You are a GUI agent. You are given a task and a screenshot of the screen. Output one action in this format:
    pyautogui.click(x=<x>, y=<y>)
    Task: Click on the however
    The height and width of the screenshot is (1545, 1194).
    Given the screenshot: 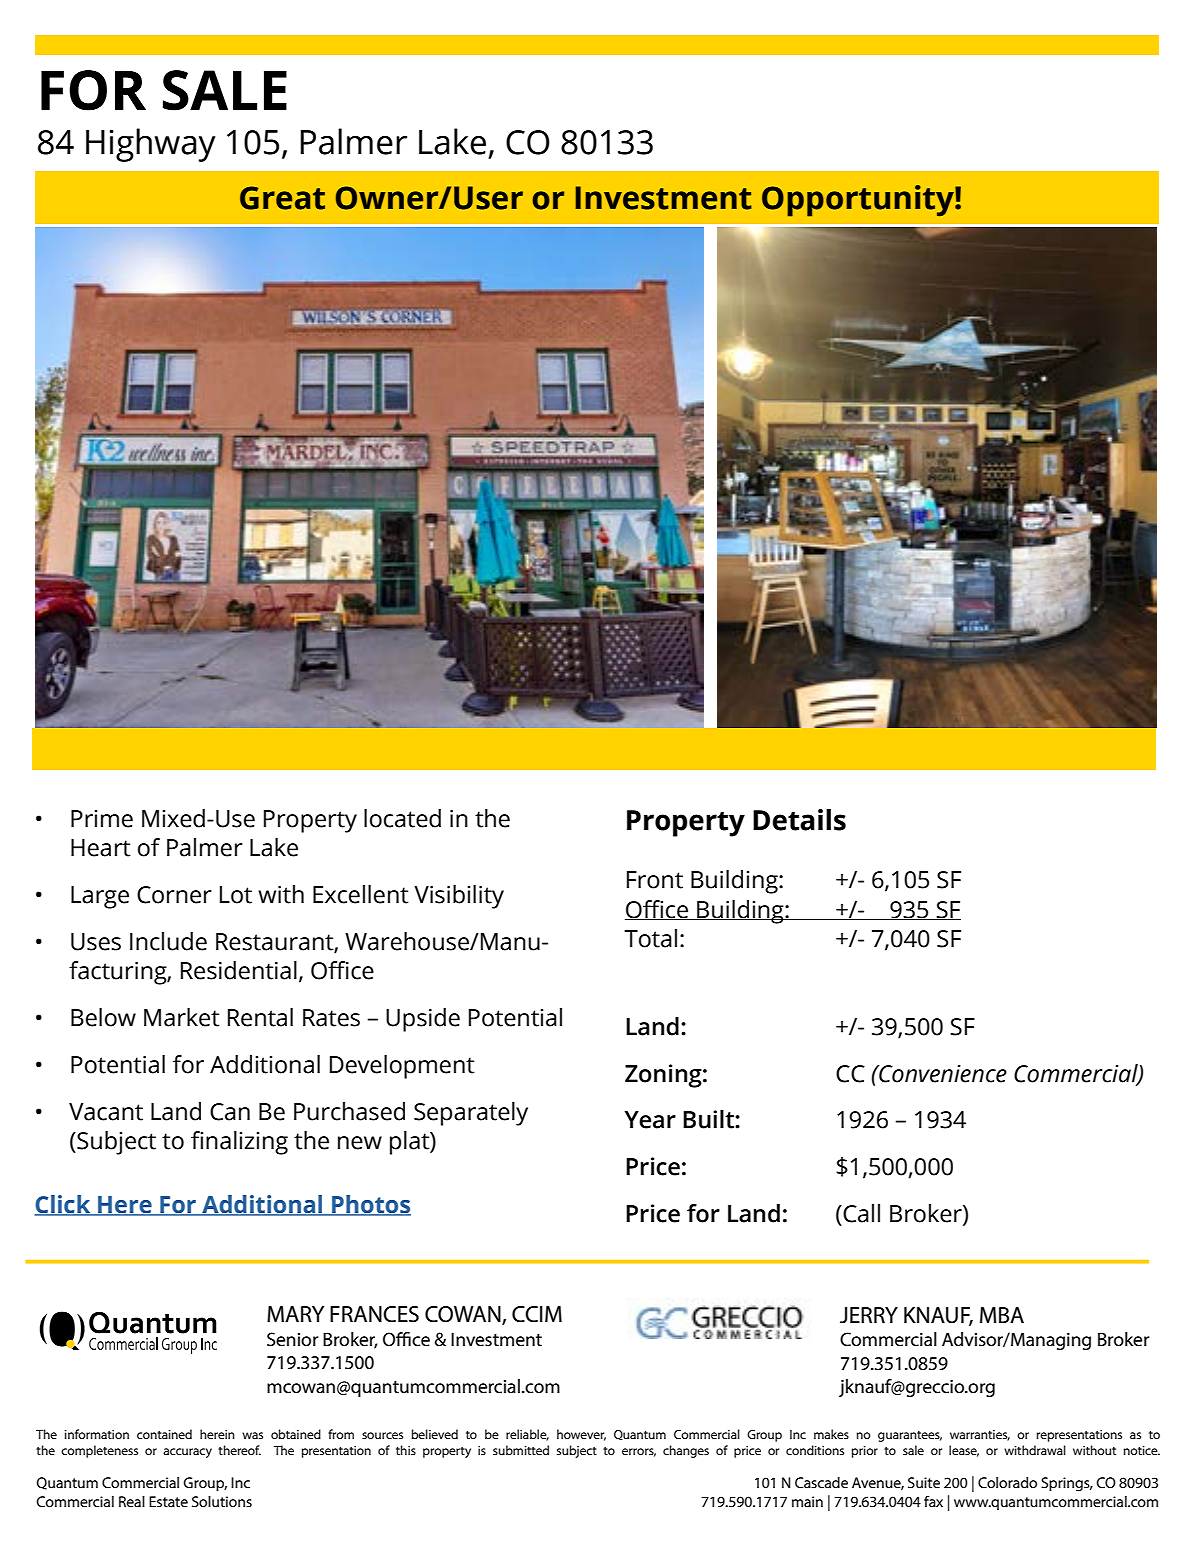 What is the action you would take?
    pyautogui.click(x=581, y=1435)
